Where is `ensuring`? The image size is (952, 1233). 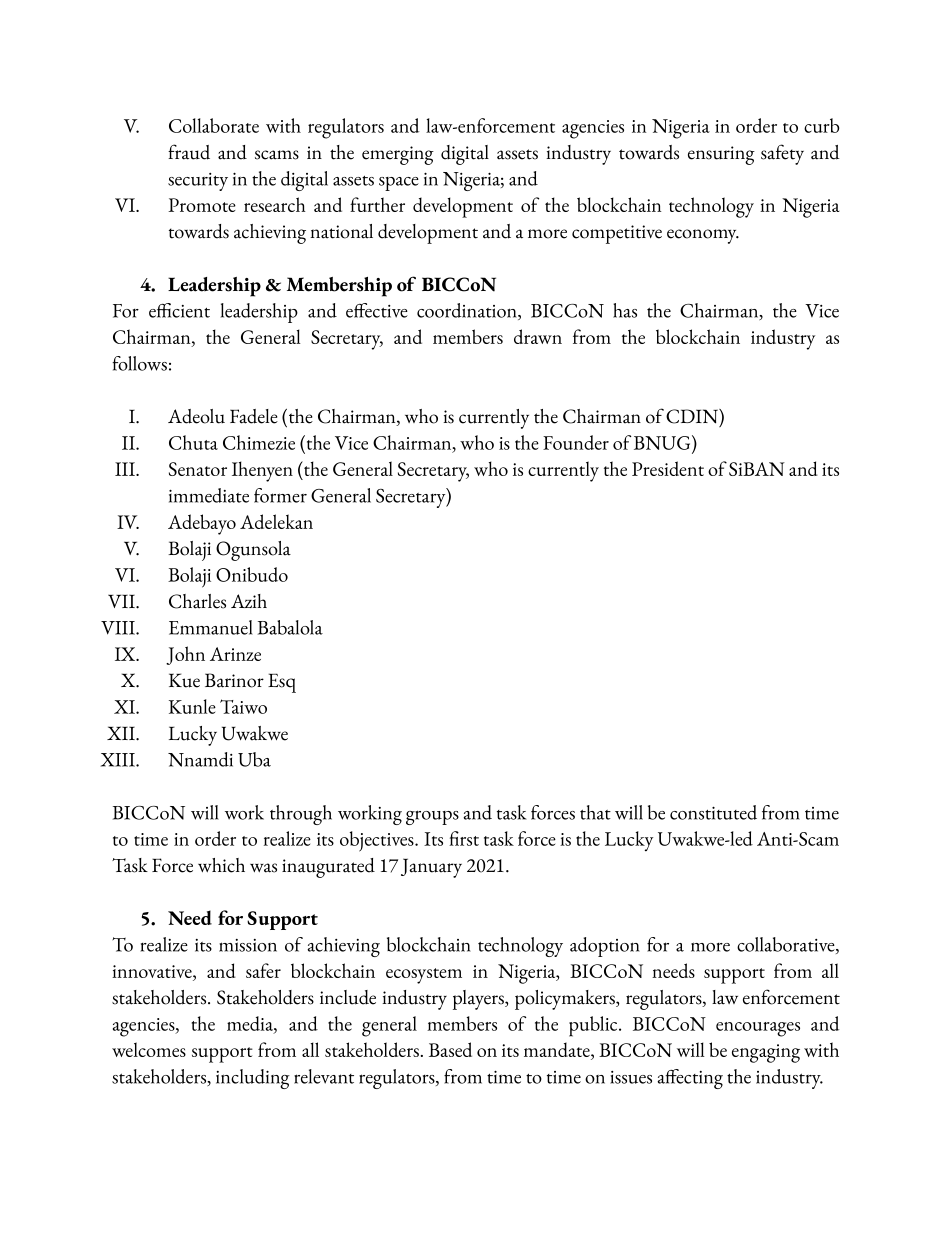
ensuring is located at coordinates (721, 155).
